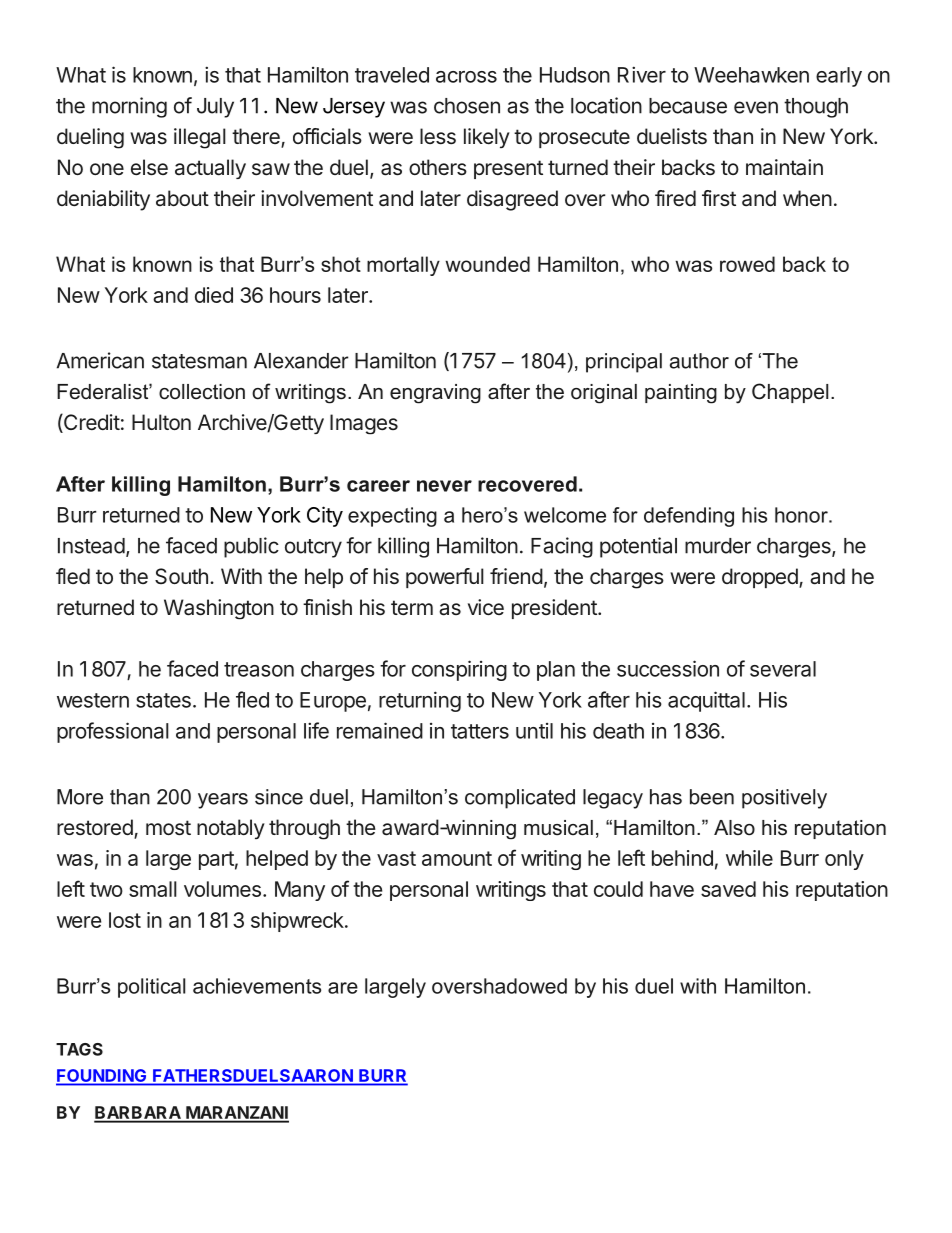 This screenshot has width=952, height=1233. Describe the element at coordinates (435, 394) in the screenshot. I see `engraving` at that location.
